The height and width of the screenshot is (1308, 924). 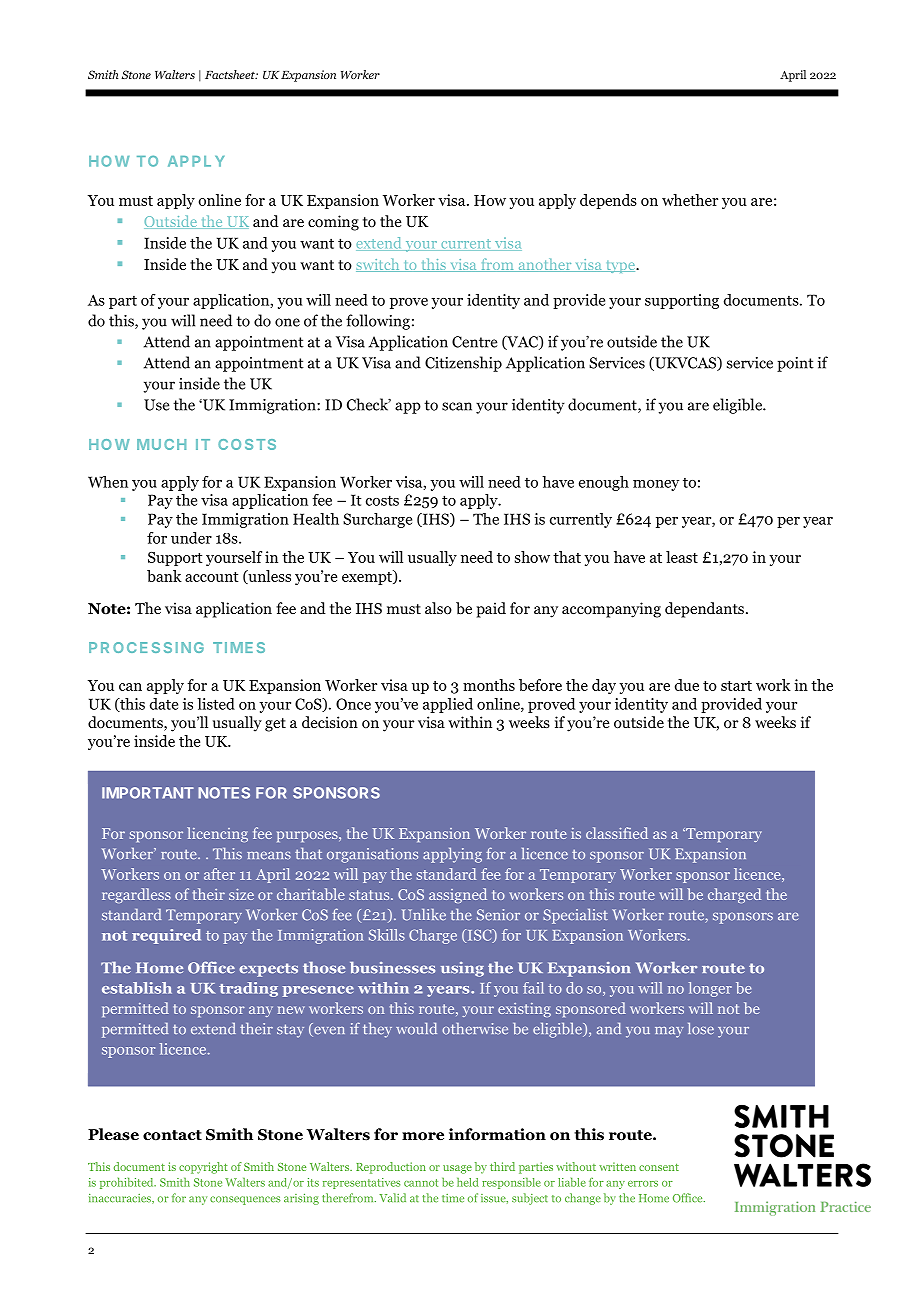 I want to click on cannot, so click(x=421, y=1183).
